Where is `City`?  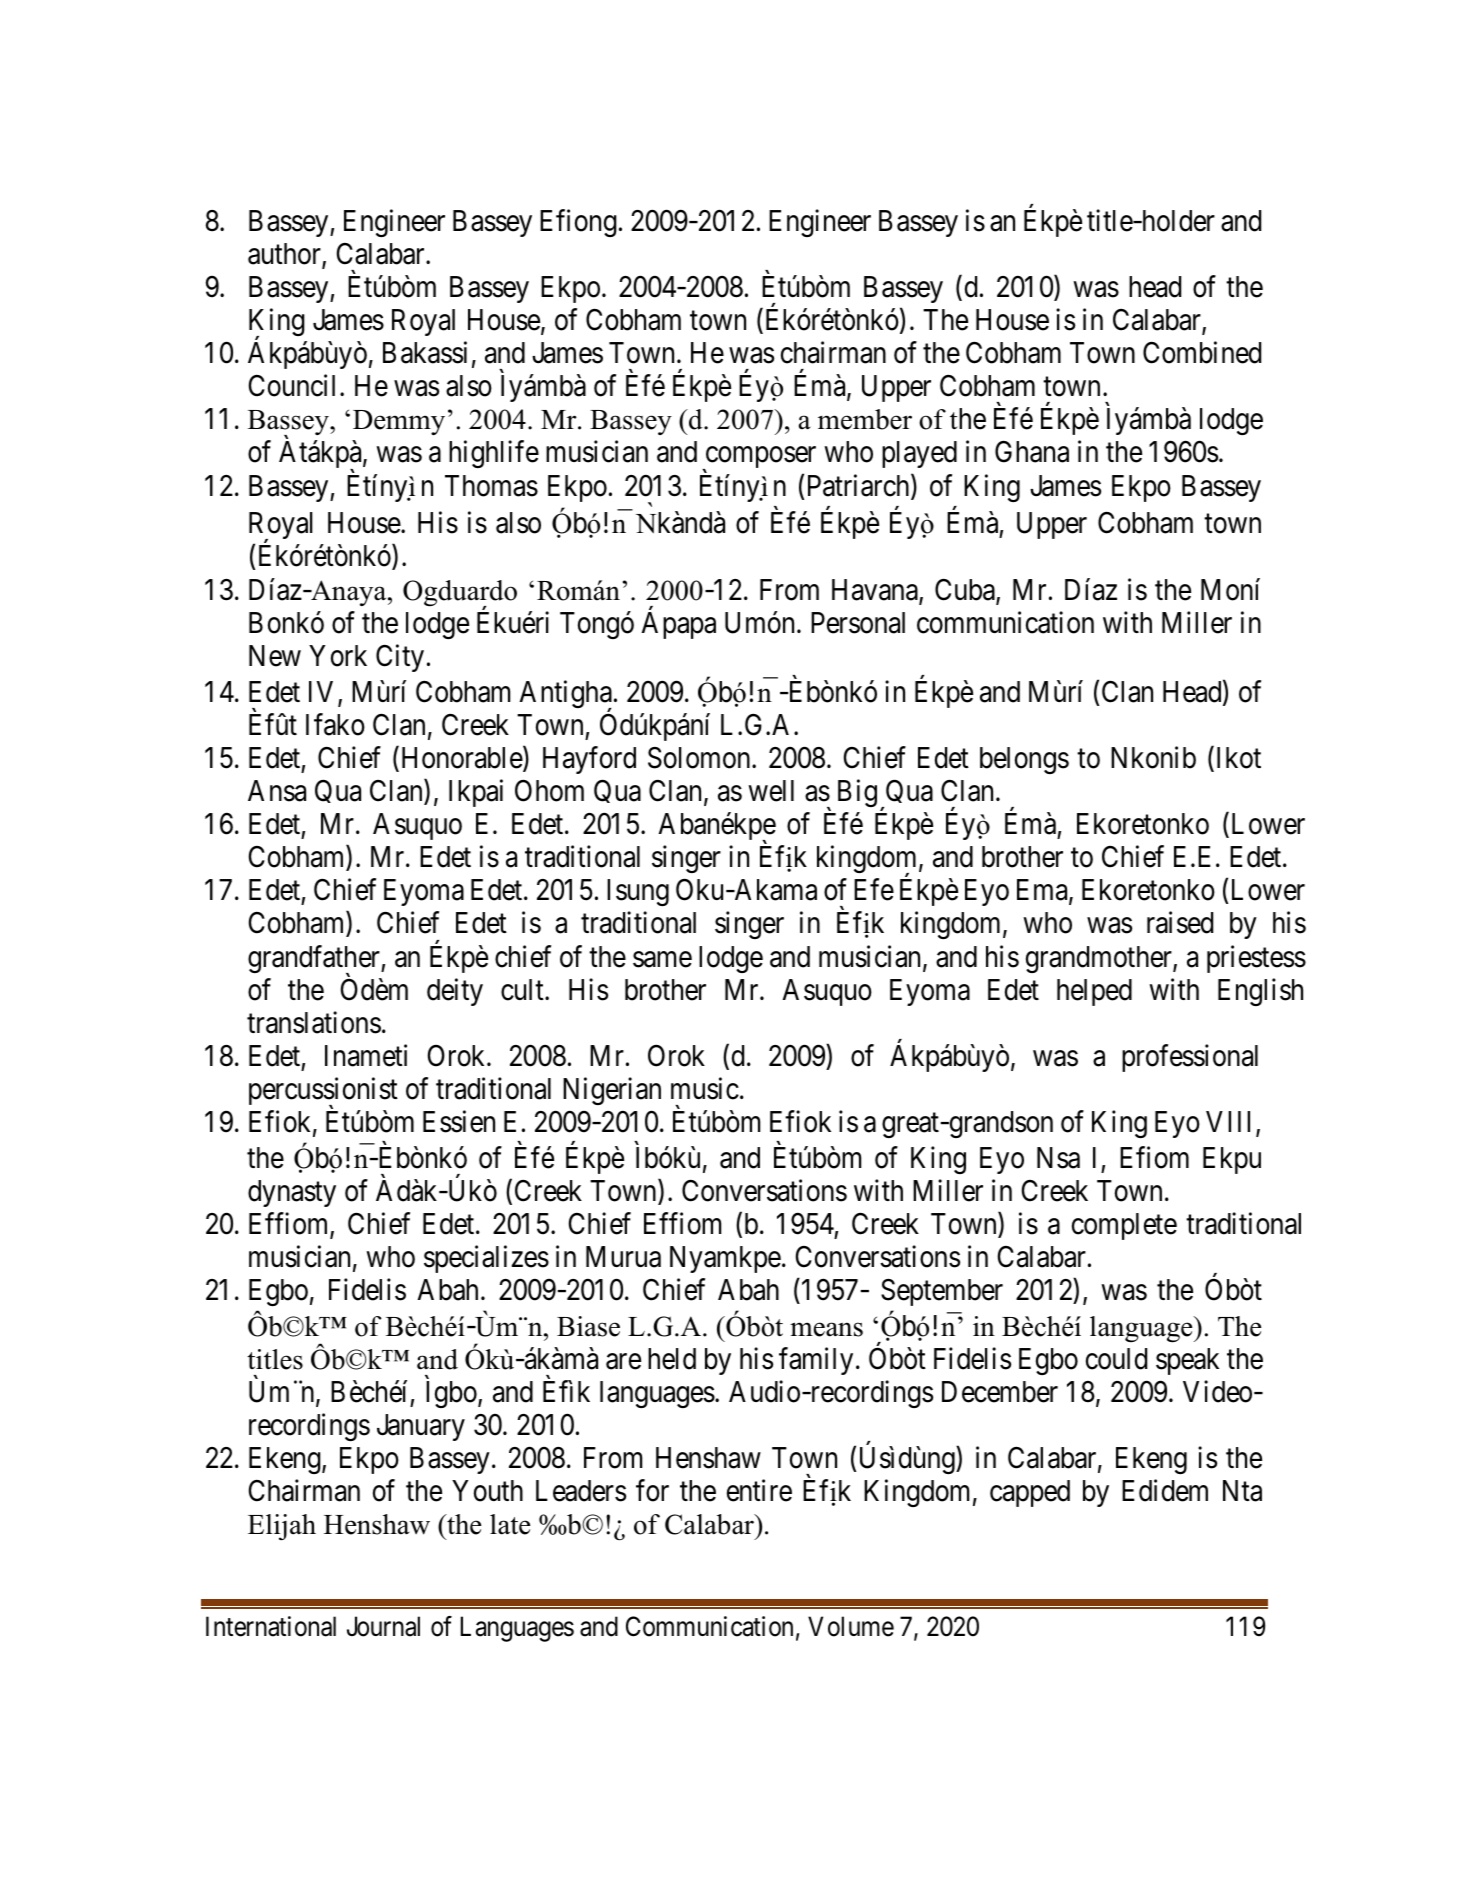
City is located at coordinates (400, 658).
